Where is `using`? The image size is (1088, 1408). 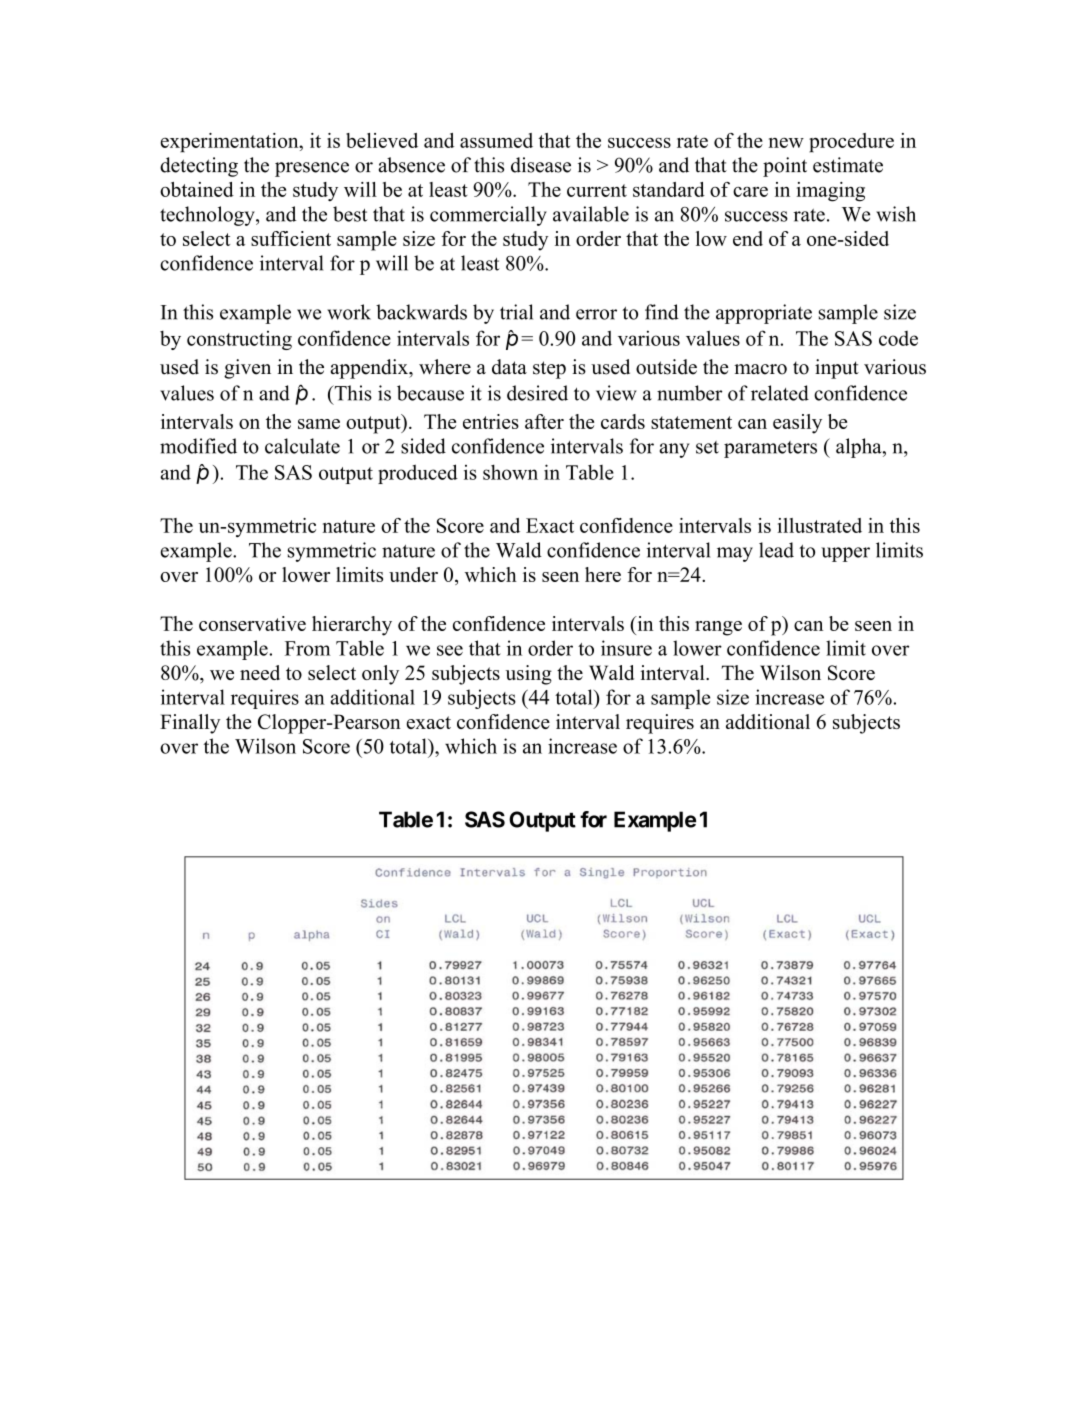 using is located at coordinates (529, 675).
